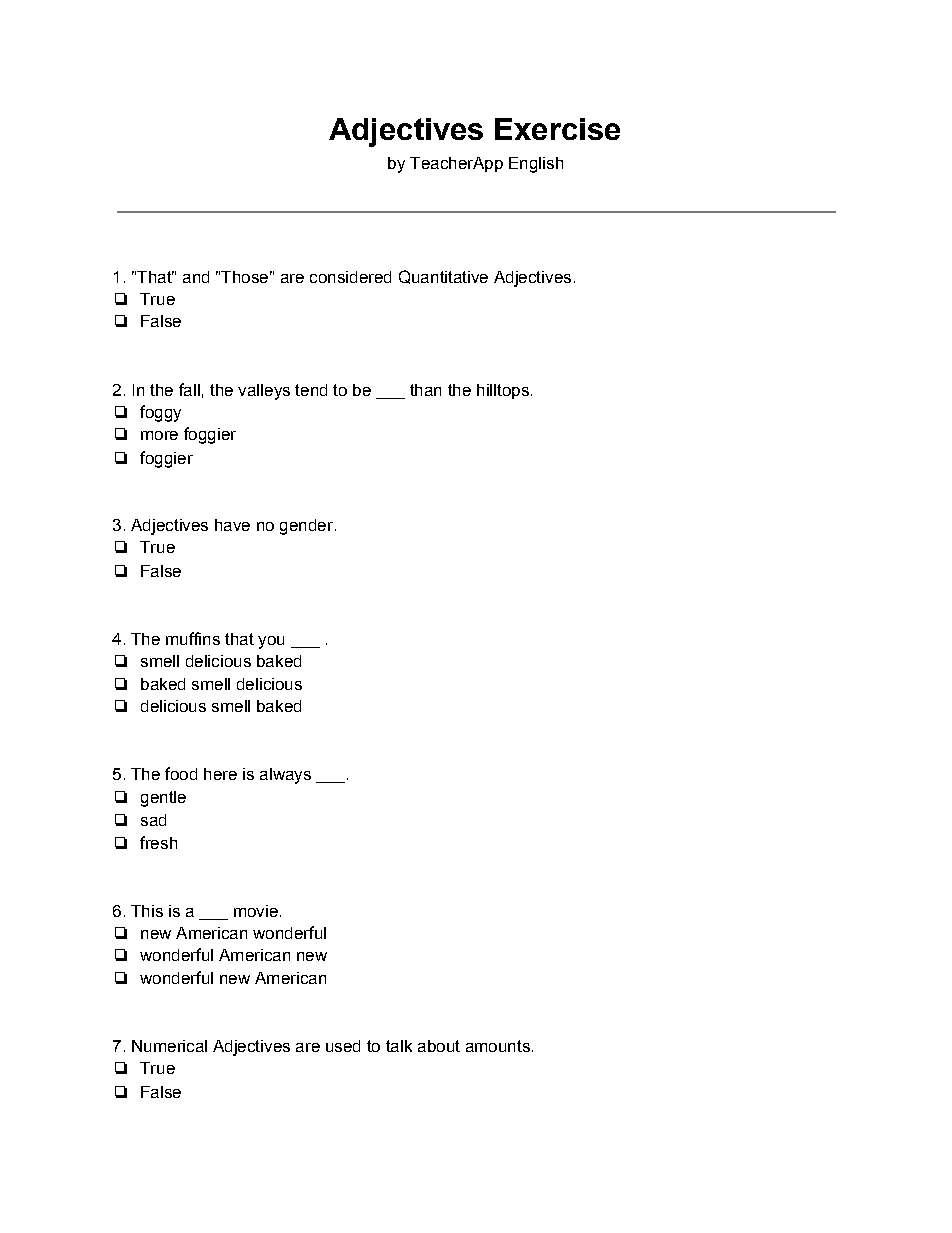 The height and width of the screenshot is (1233, 952). I want to click on Numerical, so click(169, 1046).
